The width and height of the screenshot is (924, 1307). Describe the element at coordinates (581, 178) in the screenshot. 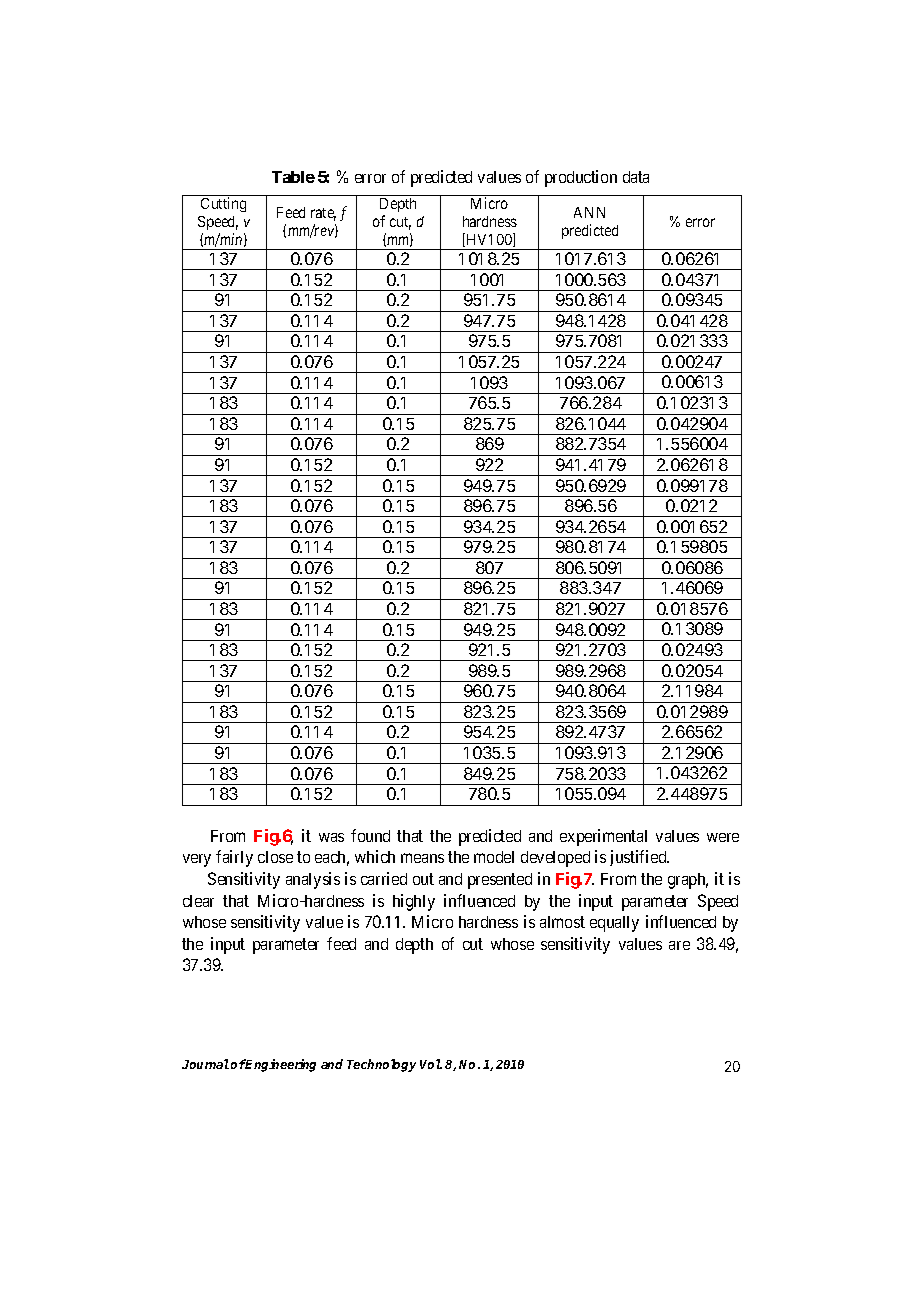

I see `production` at that location.
